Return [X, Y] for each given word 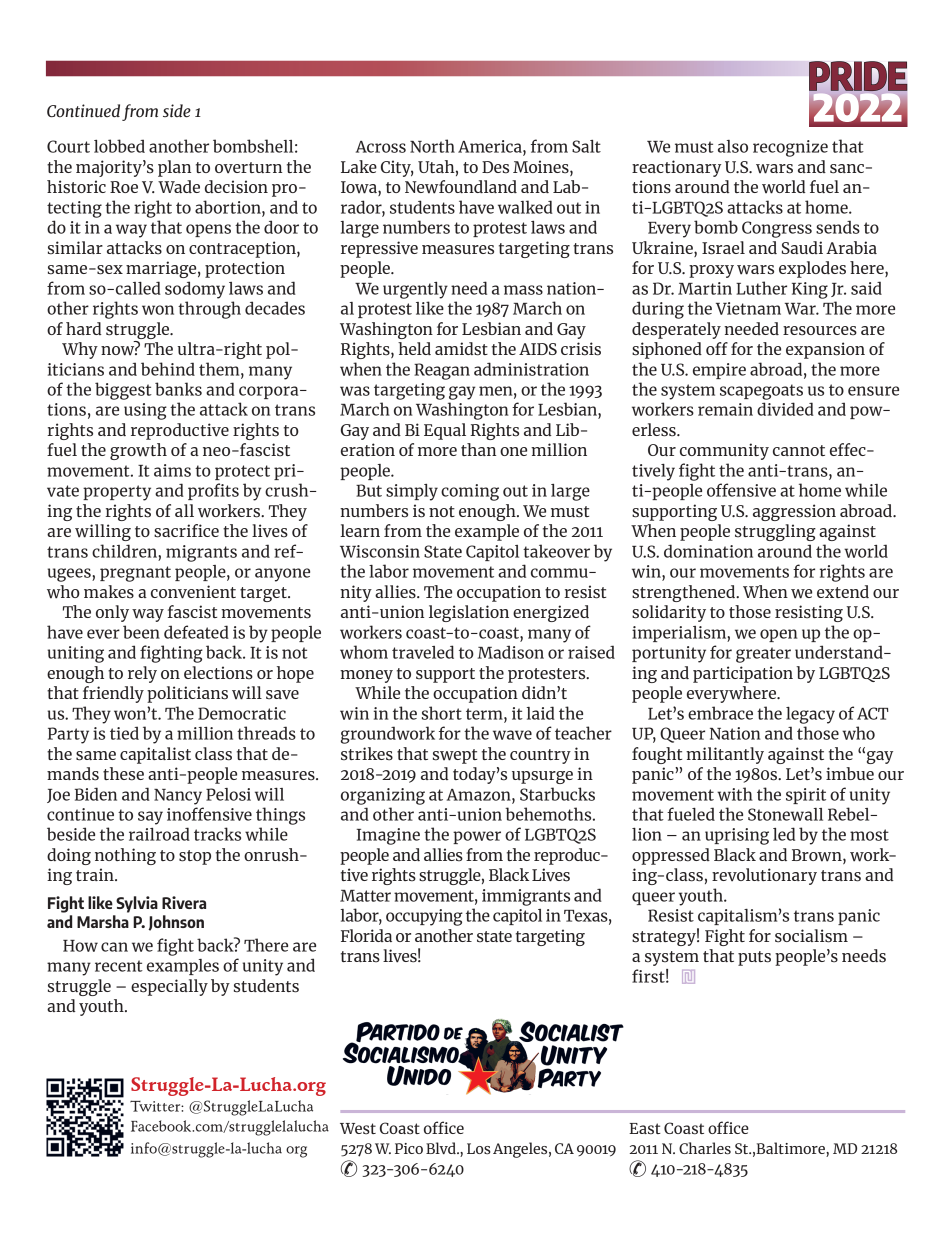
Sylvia [137, 904]
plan [174, 168]
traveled [423, 652]
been [141, 632]
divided [785, 409]
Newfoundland [461, 187]
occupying [424, 917]
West [358, 1129]
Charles [705, 1148]
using [145, 411]
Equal [445, 431]
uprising [737, 836]
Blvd [442, 1148]
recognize [790, 148]
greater [763, 655]
